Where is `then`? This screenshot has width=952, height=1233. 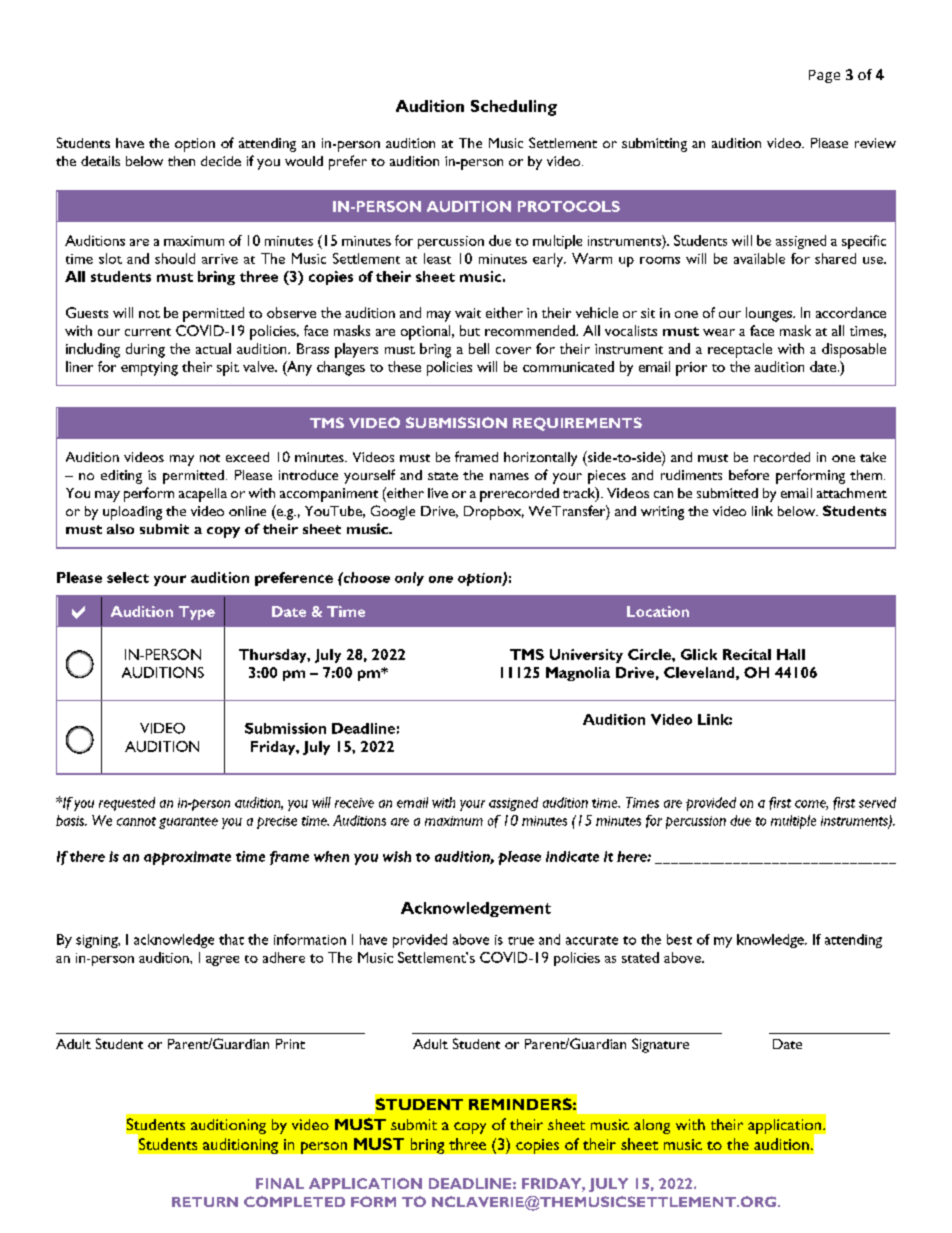 then is located at coordinates (181, 161).
